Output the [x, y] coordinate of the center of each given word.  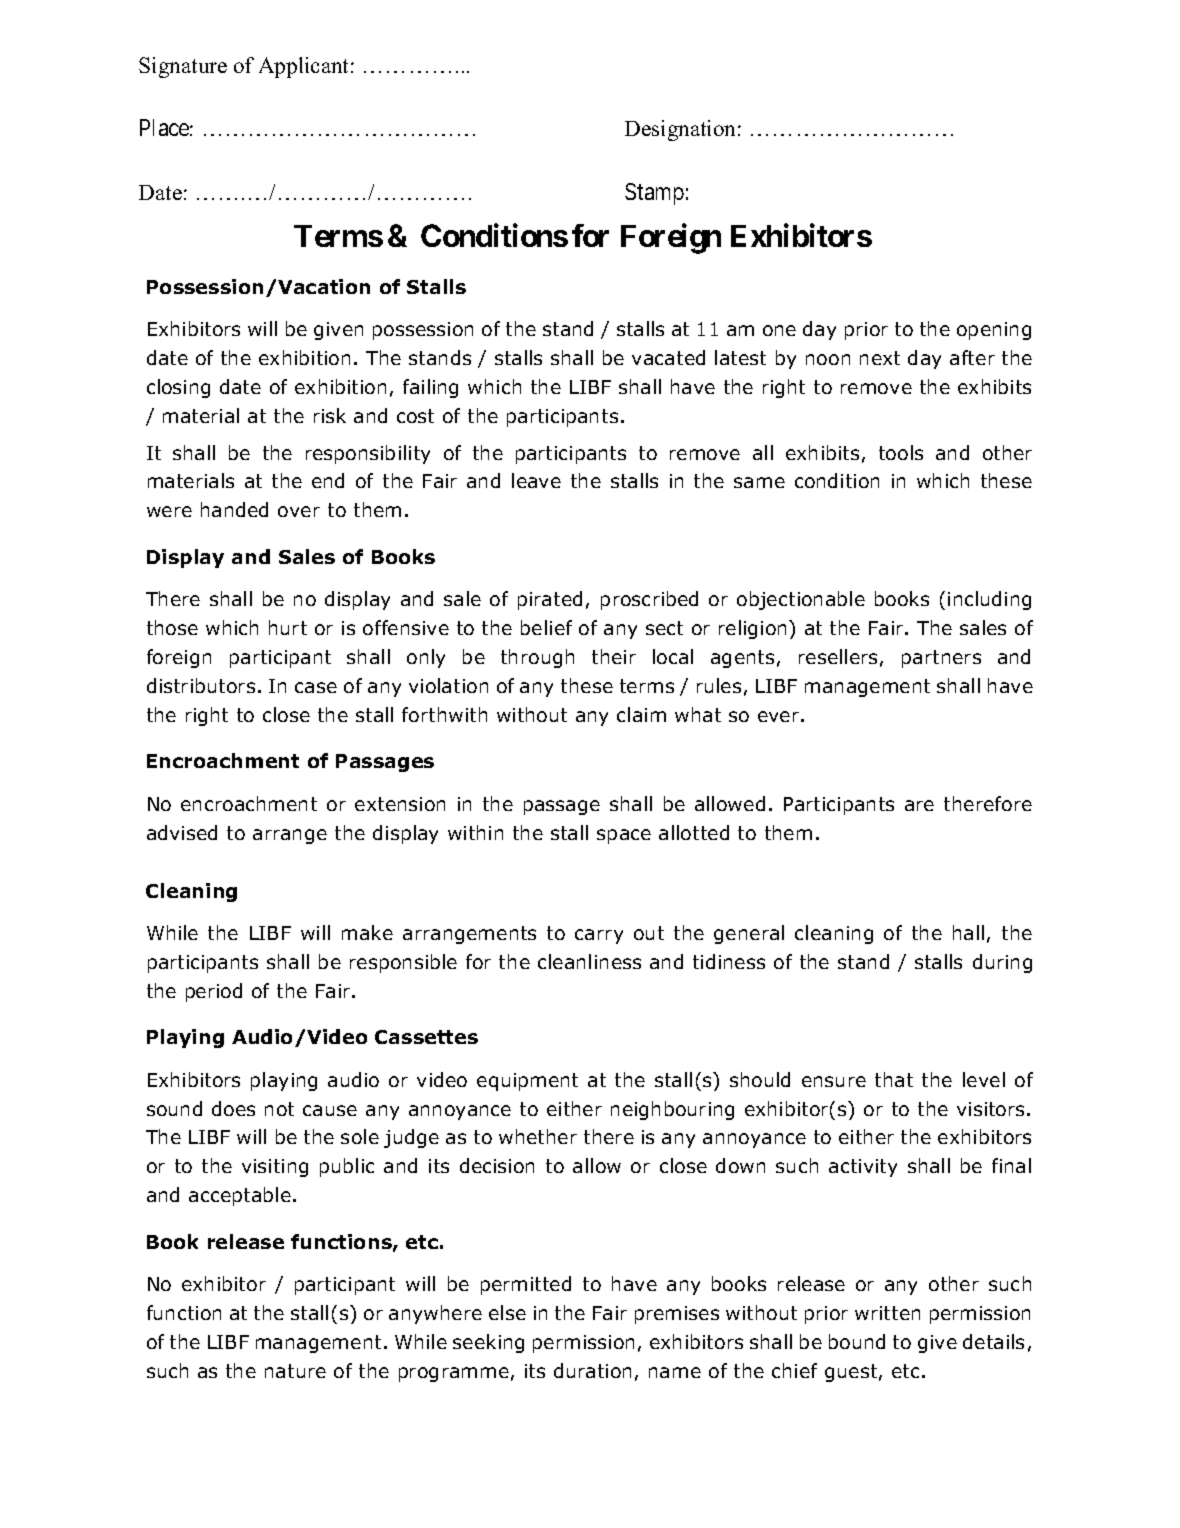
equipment [527, 1082]
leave [536, 480]
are [919, 805]
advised [182, 832]
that [894, 1079]
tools [901, 452]
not [279, 1109]
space [624, 836]
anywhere [435, 1314]
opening [994, 331]
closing [178, 388]
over [299, 511]
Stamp [654, 194]
